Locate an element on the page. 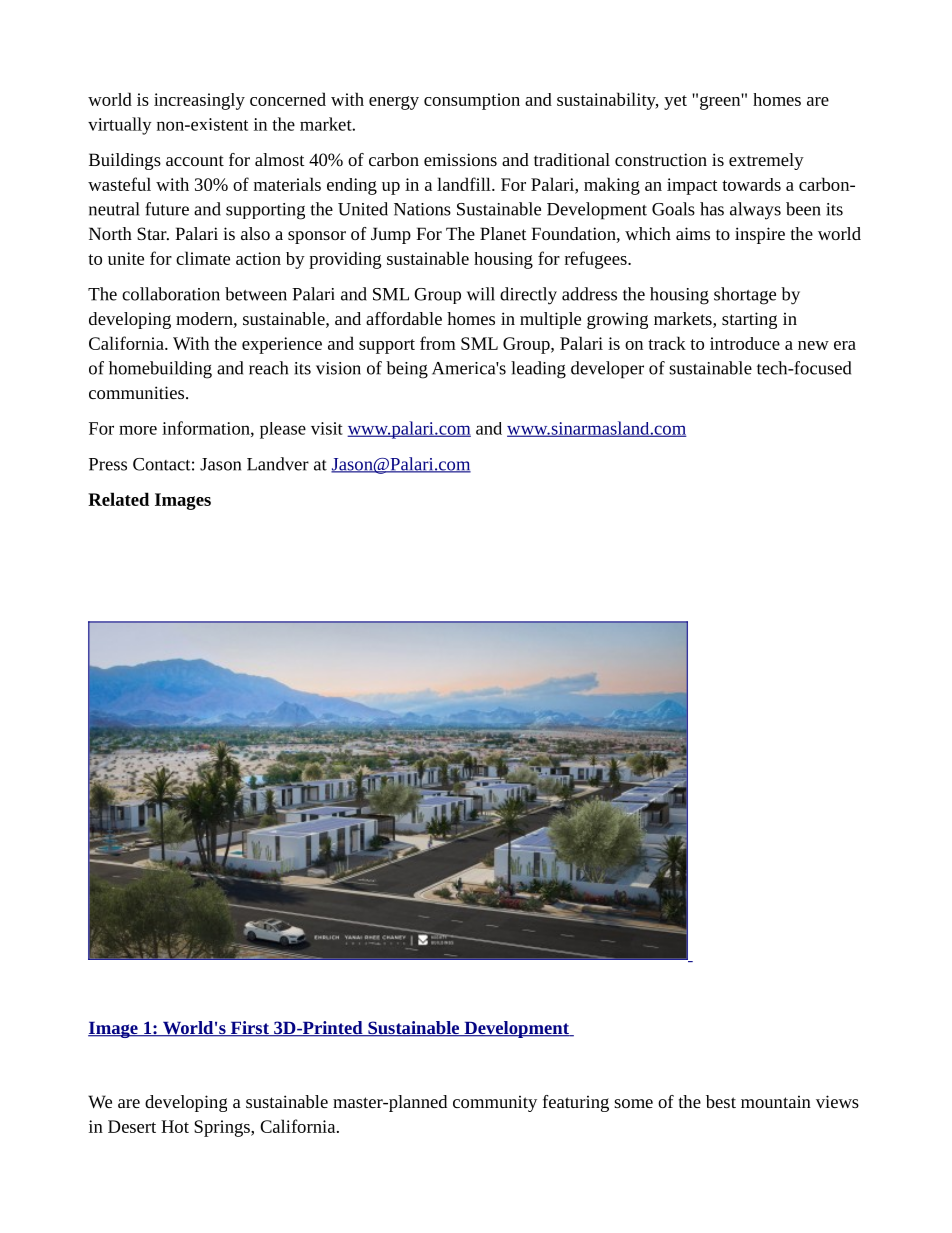  introduce is located at coordinates (745, 343).
